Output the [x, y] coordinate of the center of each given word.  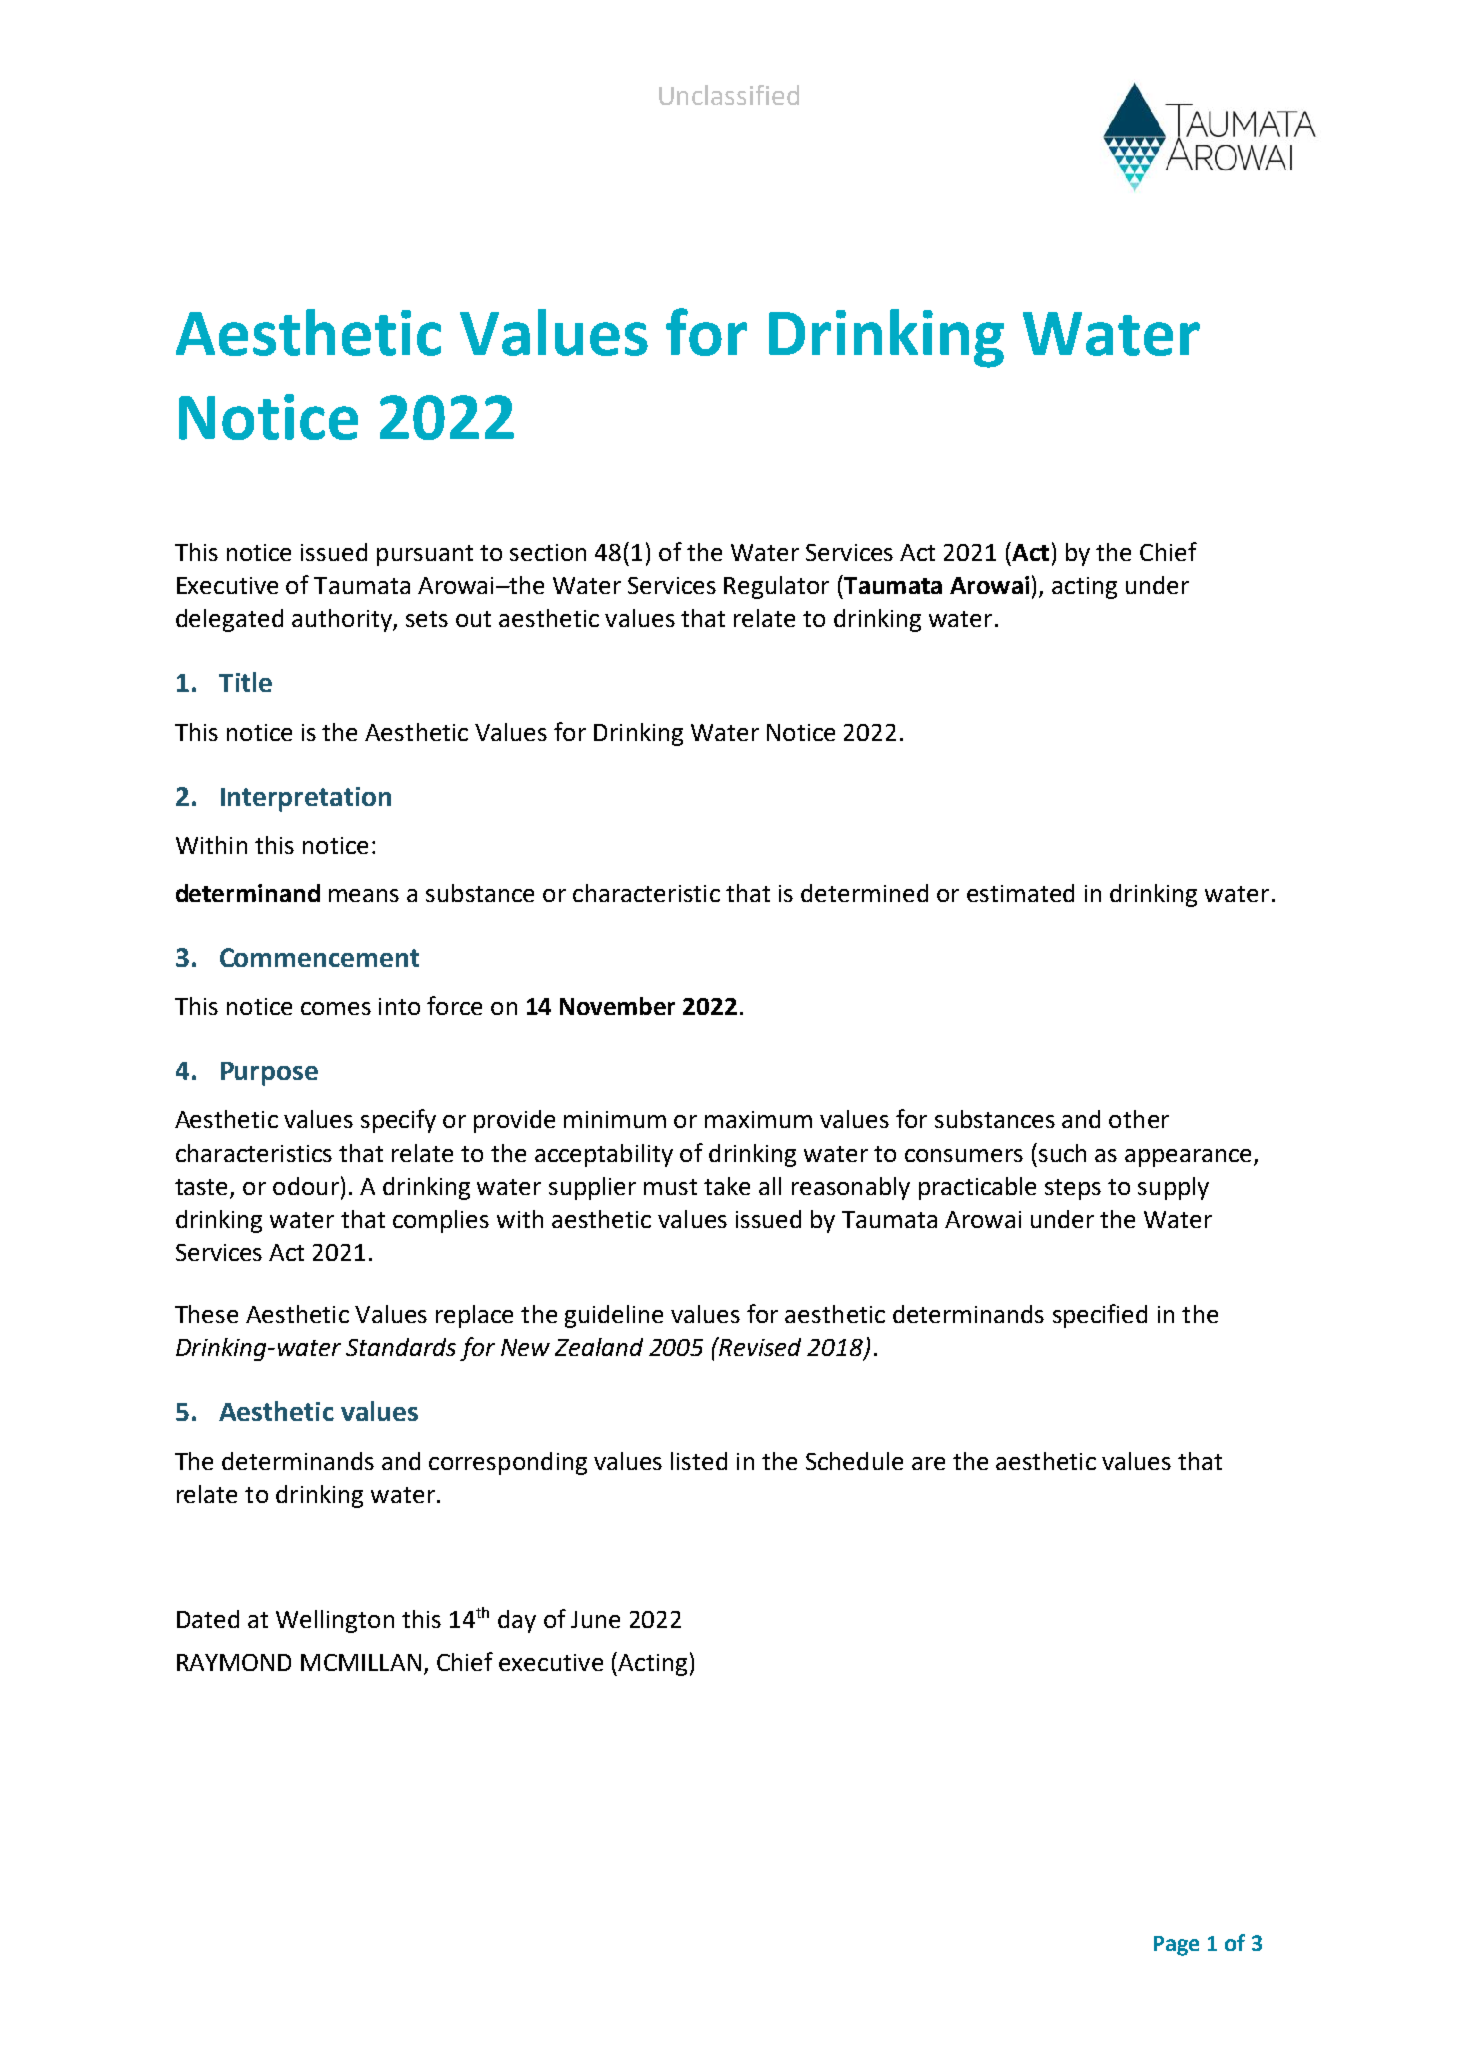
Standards [401, 1347]
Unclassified [729, 95]
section [548, 552]
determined [864, 893]
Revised [759, 1346]
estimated [1020, 893]
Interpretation [306, 799]
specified [1100, 1316]
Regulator [776, 587]
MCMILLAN [361, 1662]
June [595, 1619]
